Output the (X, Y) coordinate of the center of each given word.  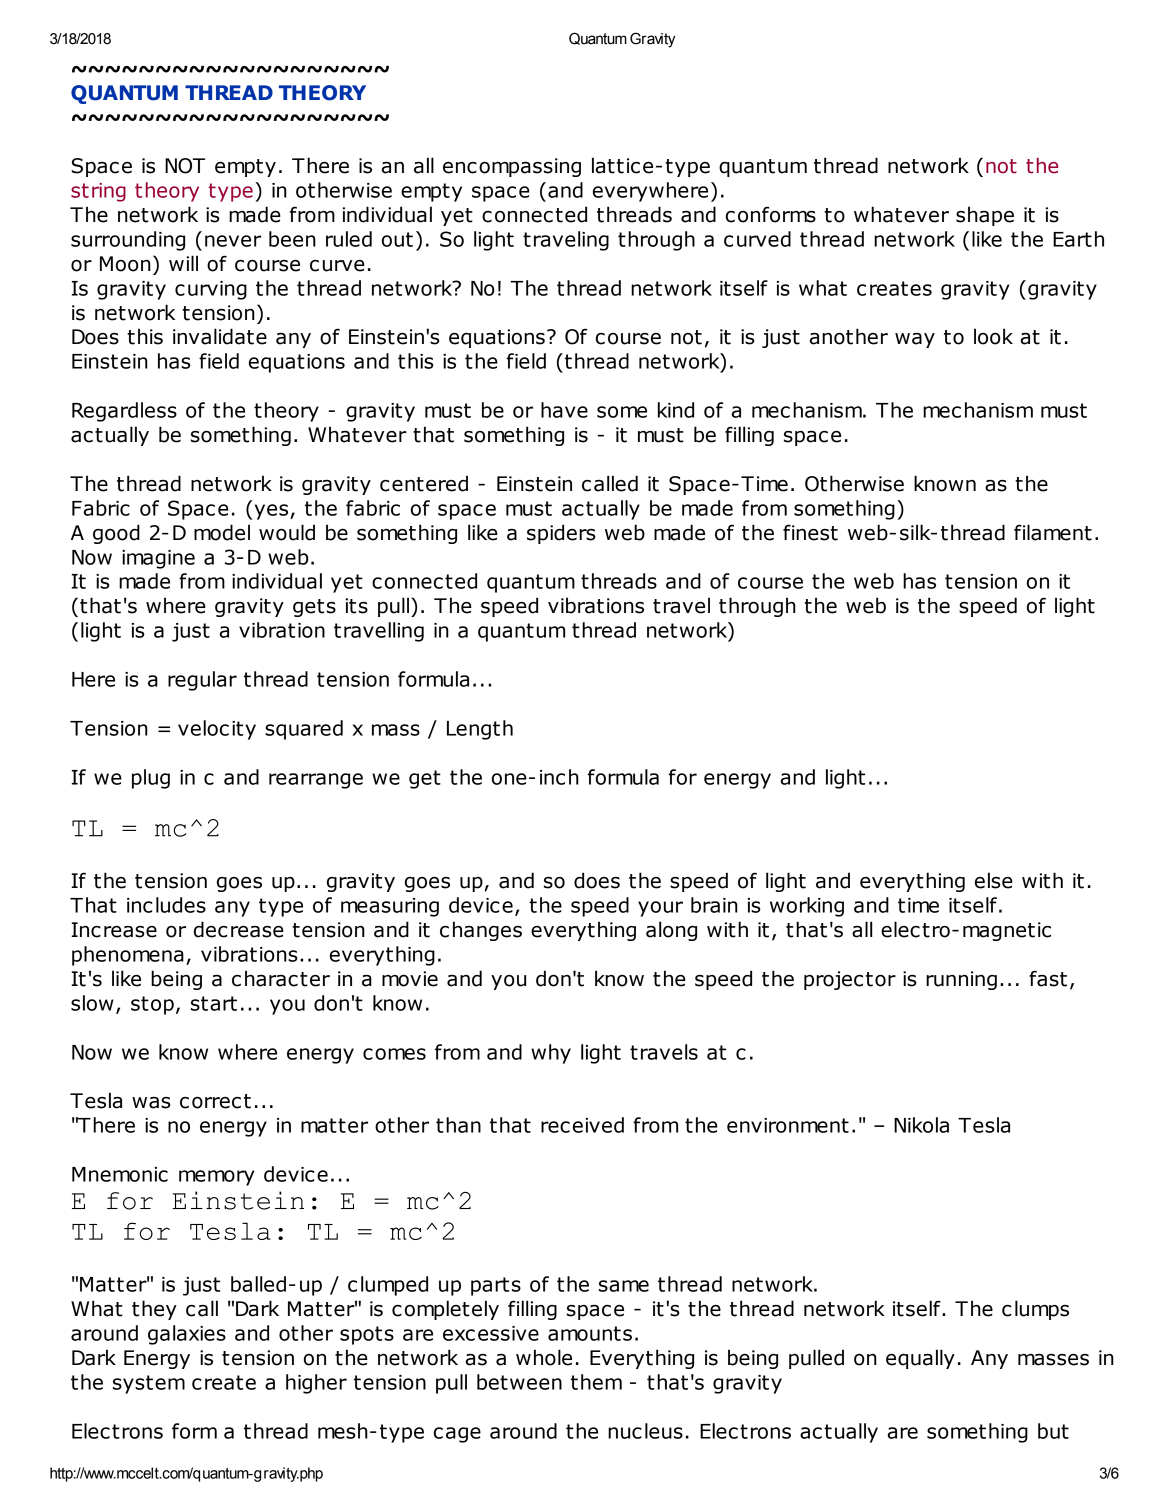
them (596, 1382)
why (551, 1054)
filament (1053, 532)
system (149, 1384)
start (214, 1003)
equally (920, 1359)
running (961, 980)
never (233, 241)
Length (480, 730)
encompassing (512, 167)
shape (985, 216)
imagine (158, 559)
